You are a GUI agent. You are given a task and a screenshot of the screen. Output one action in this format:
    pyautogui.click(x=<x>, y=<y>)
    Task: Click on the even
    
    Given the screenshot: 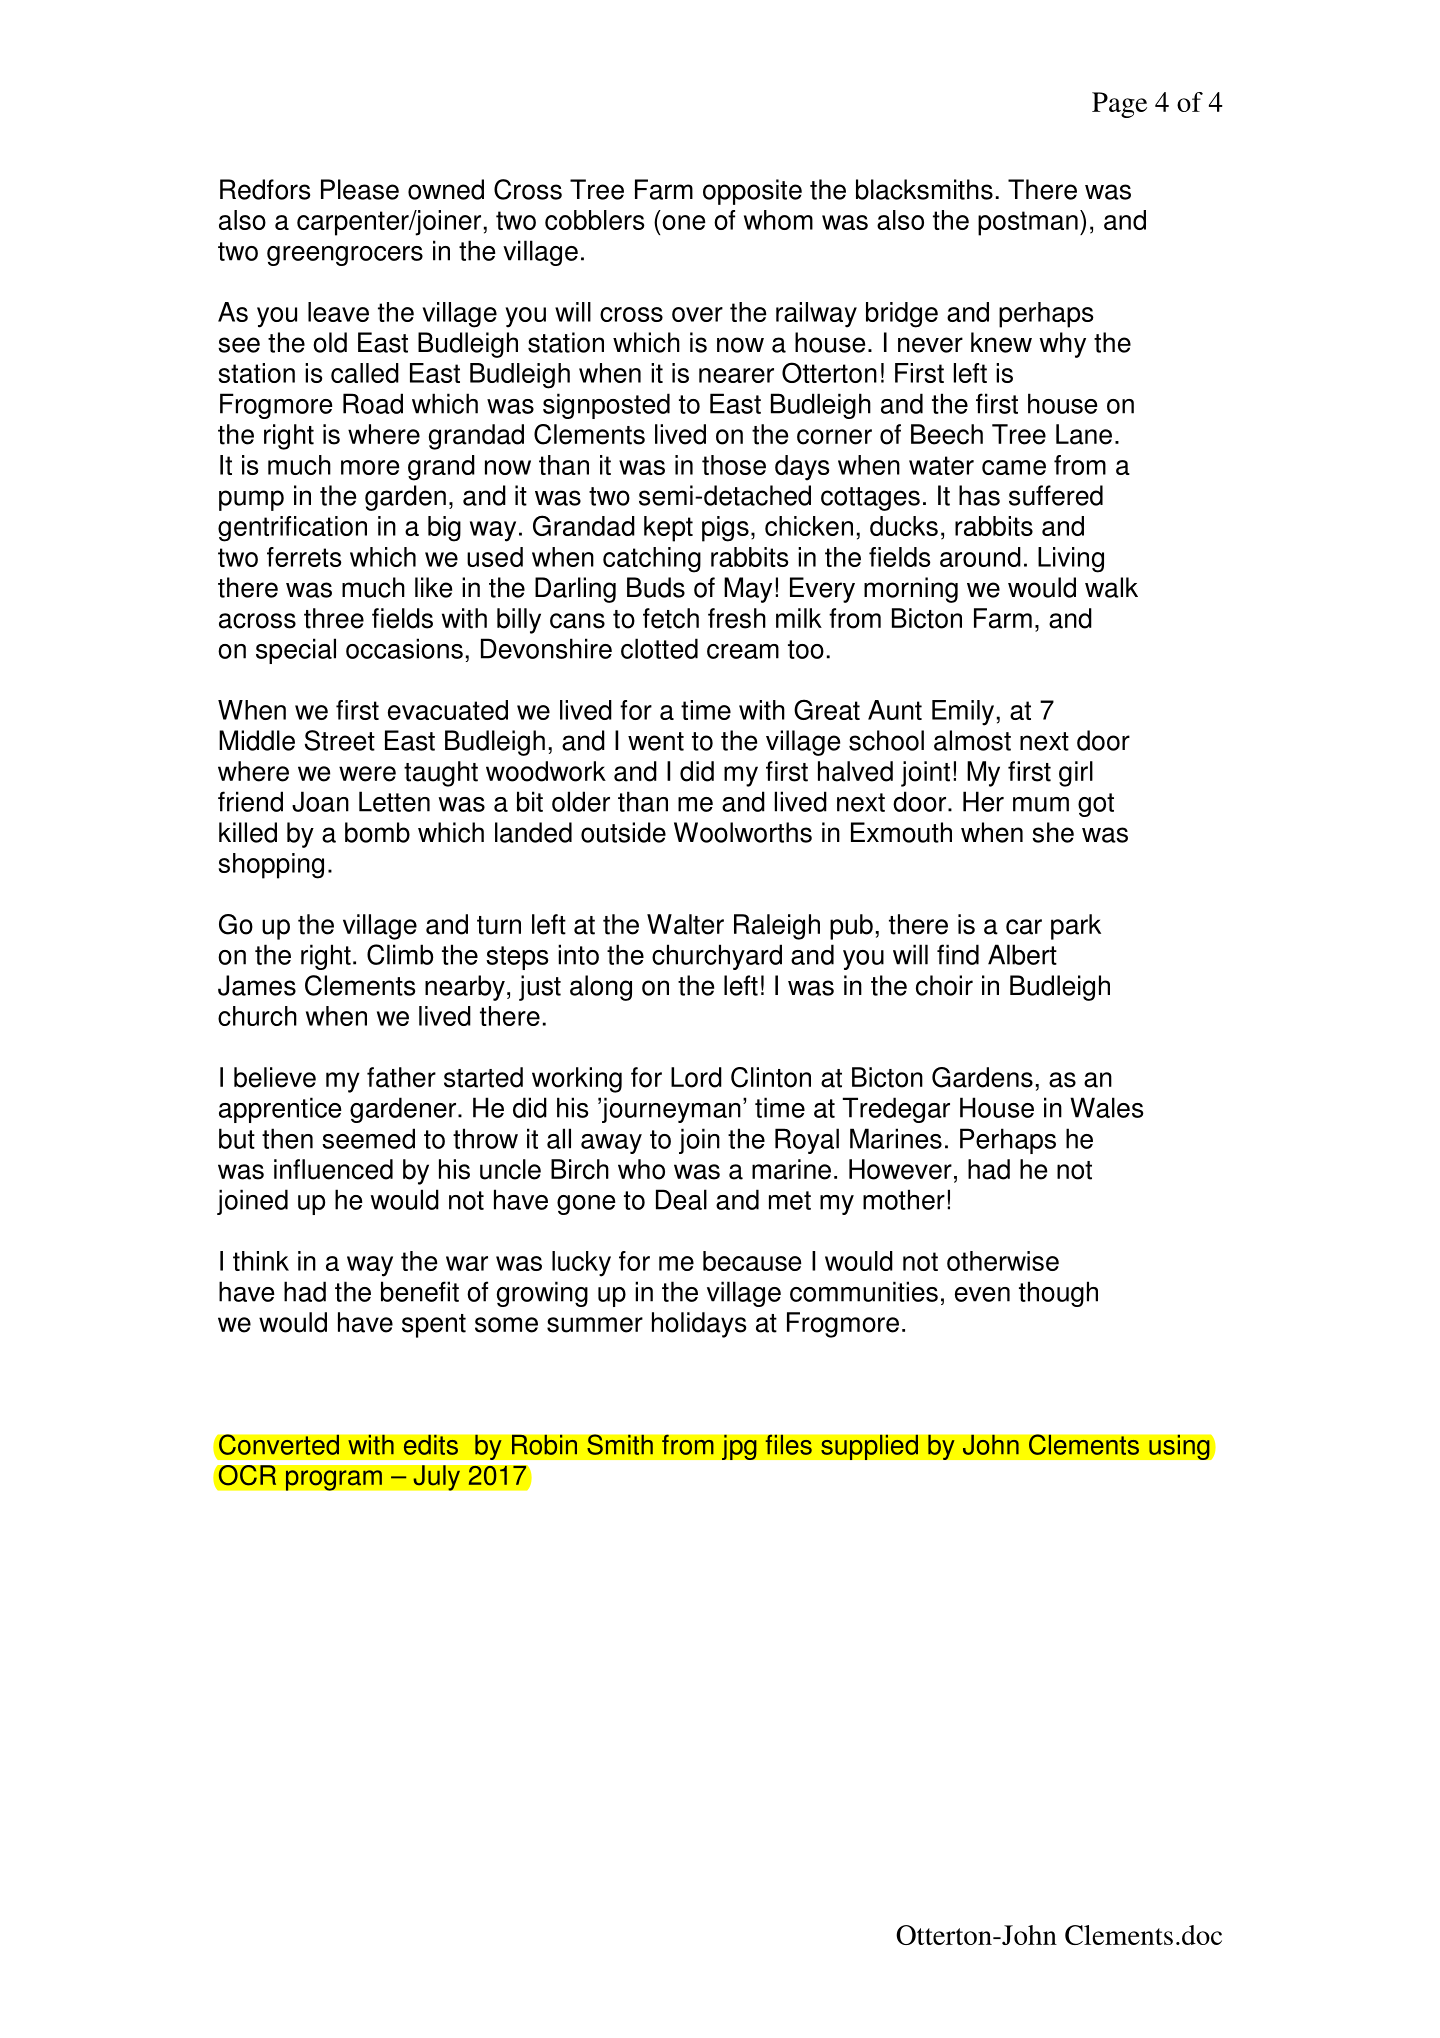 What is the action you would take?
    pyautogui.click(x=982, y=1294)
